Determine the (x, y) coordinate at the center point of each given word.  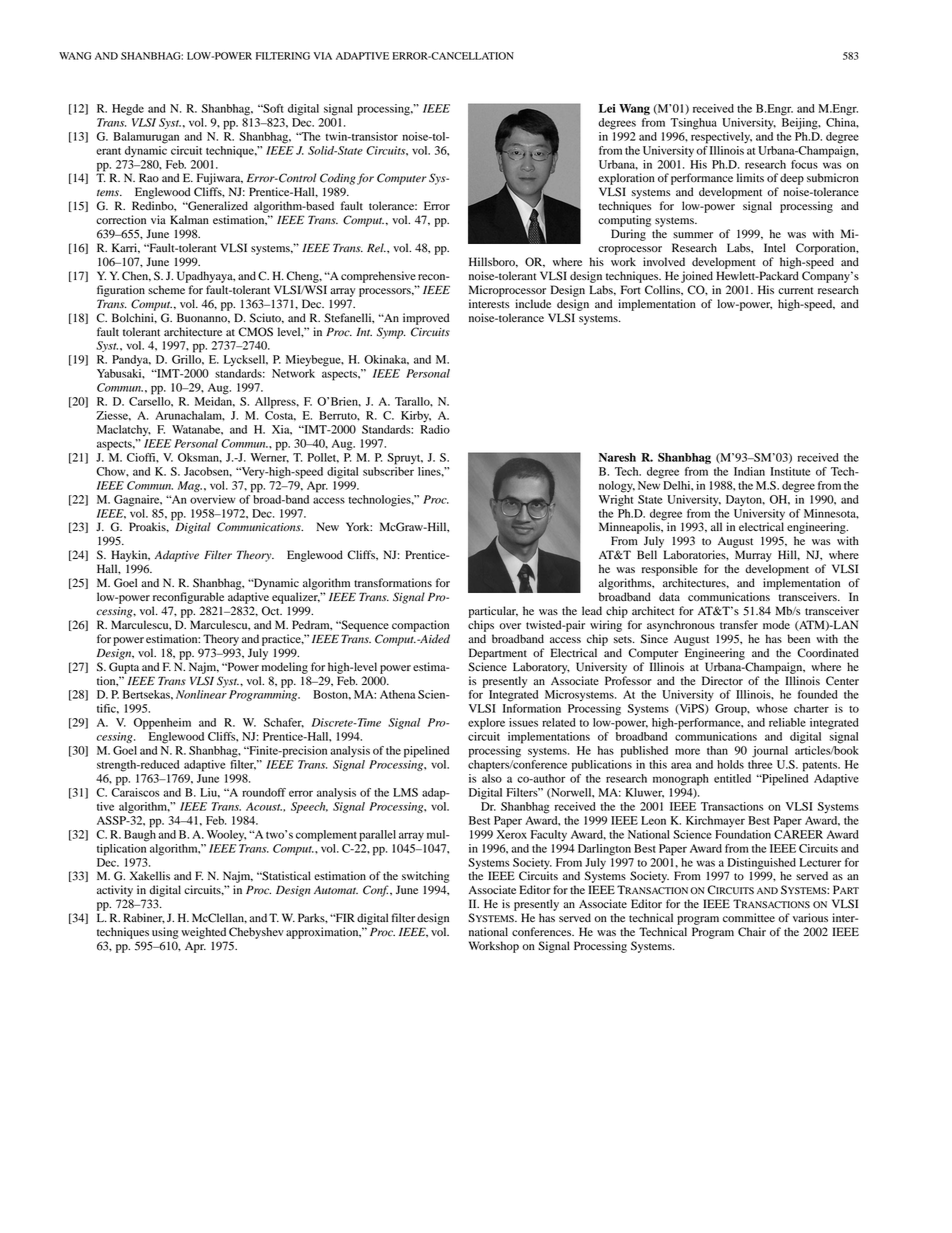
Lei (607, 108)
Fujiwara (220, 179)
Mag (190, 486)
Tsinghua (693, 124)
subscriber (388, 470)
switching (426, 877)
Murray (753, 556)
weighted (203, 933)
